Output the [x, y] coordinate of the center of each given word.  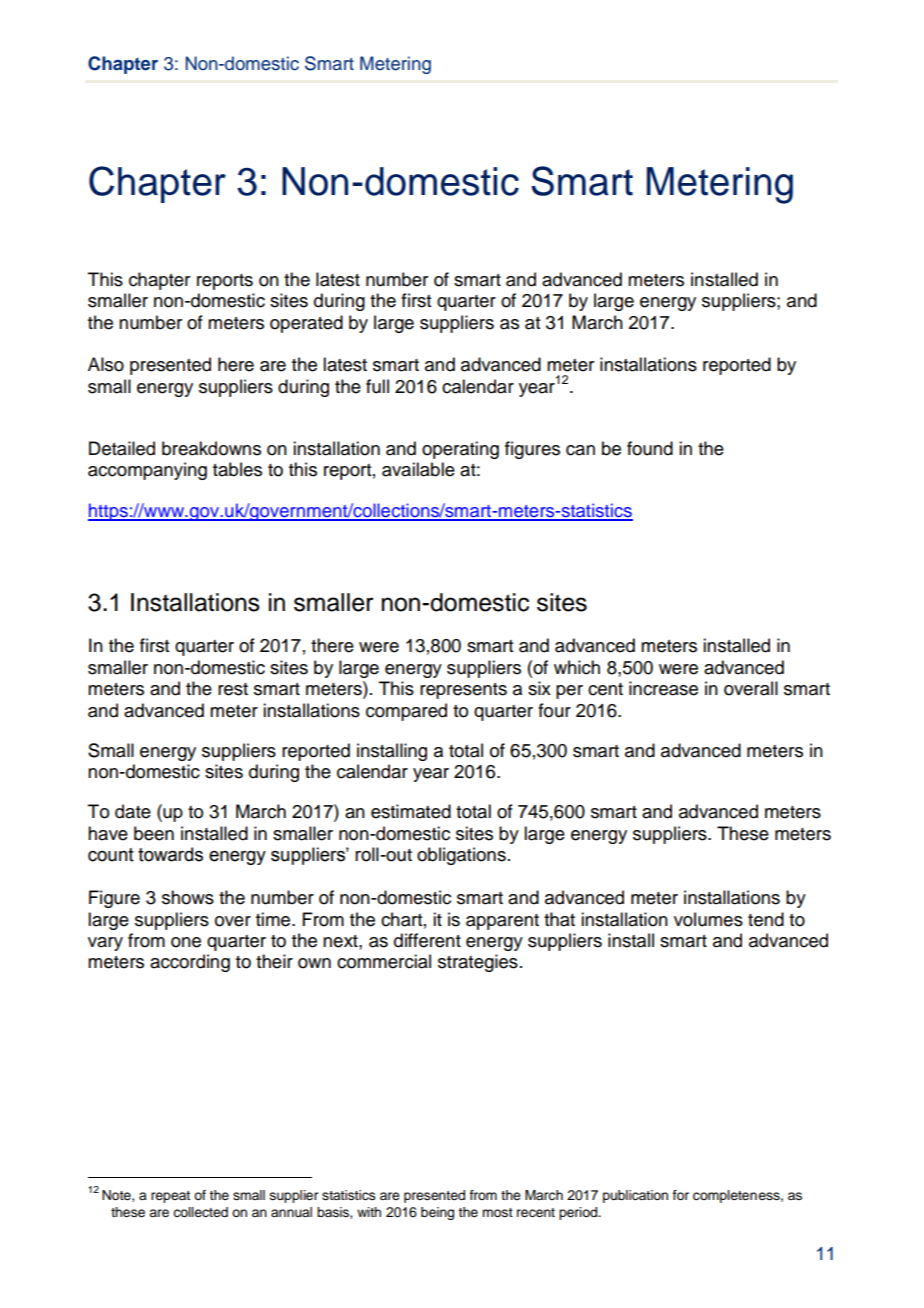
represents [463, 691]
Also [106, 364]
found [650, 448]
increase [663, 688]
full [377, 386]
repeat [170, 1197]
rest [233, 689]
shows [188, 897]
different [427, 940]
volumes [708, 919]
